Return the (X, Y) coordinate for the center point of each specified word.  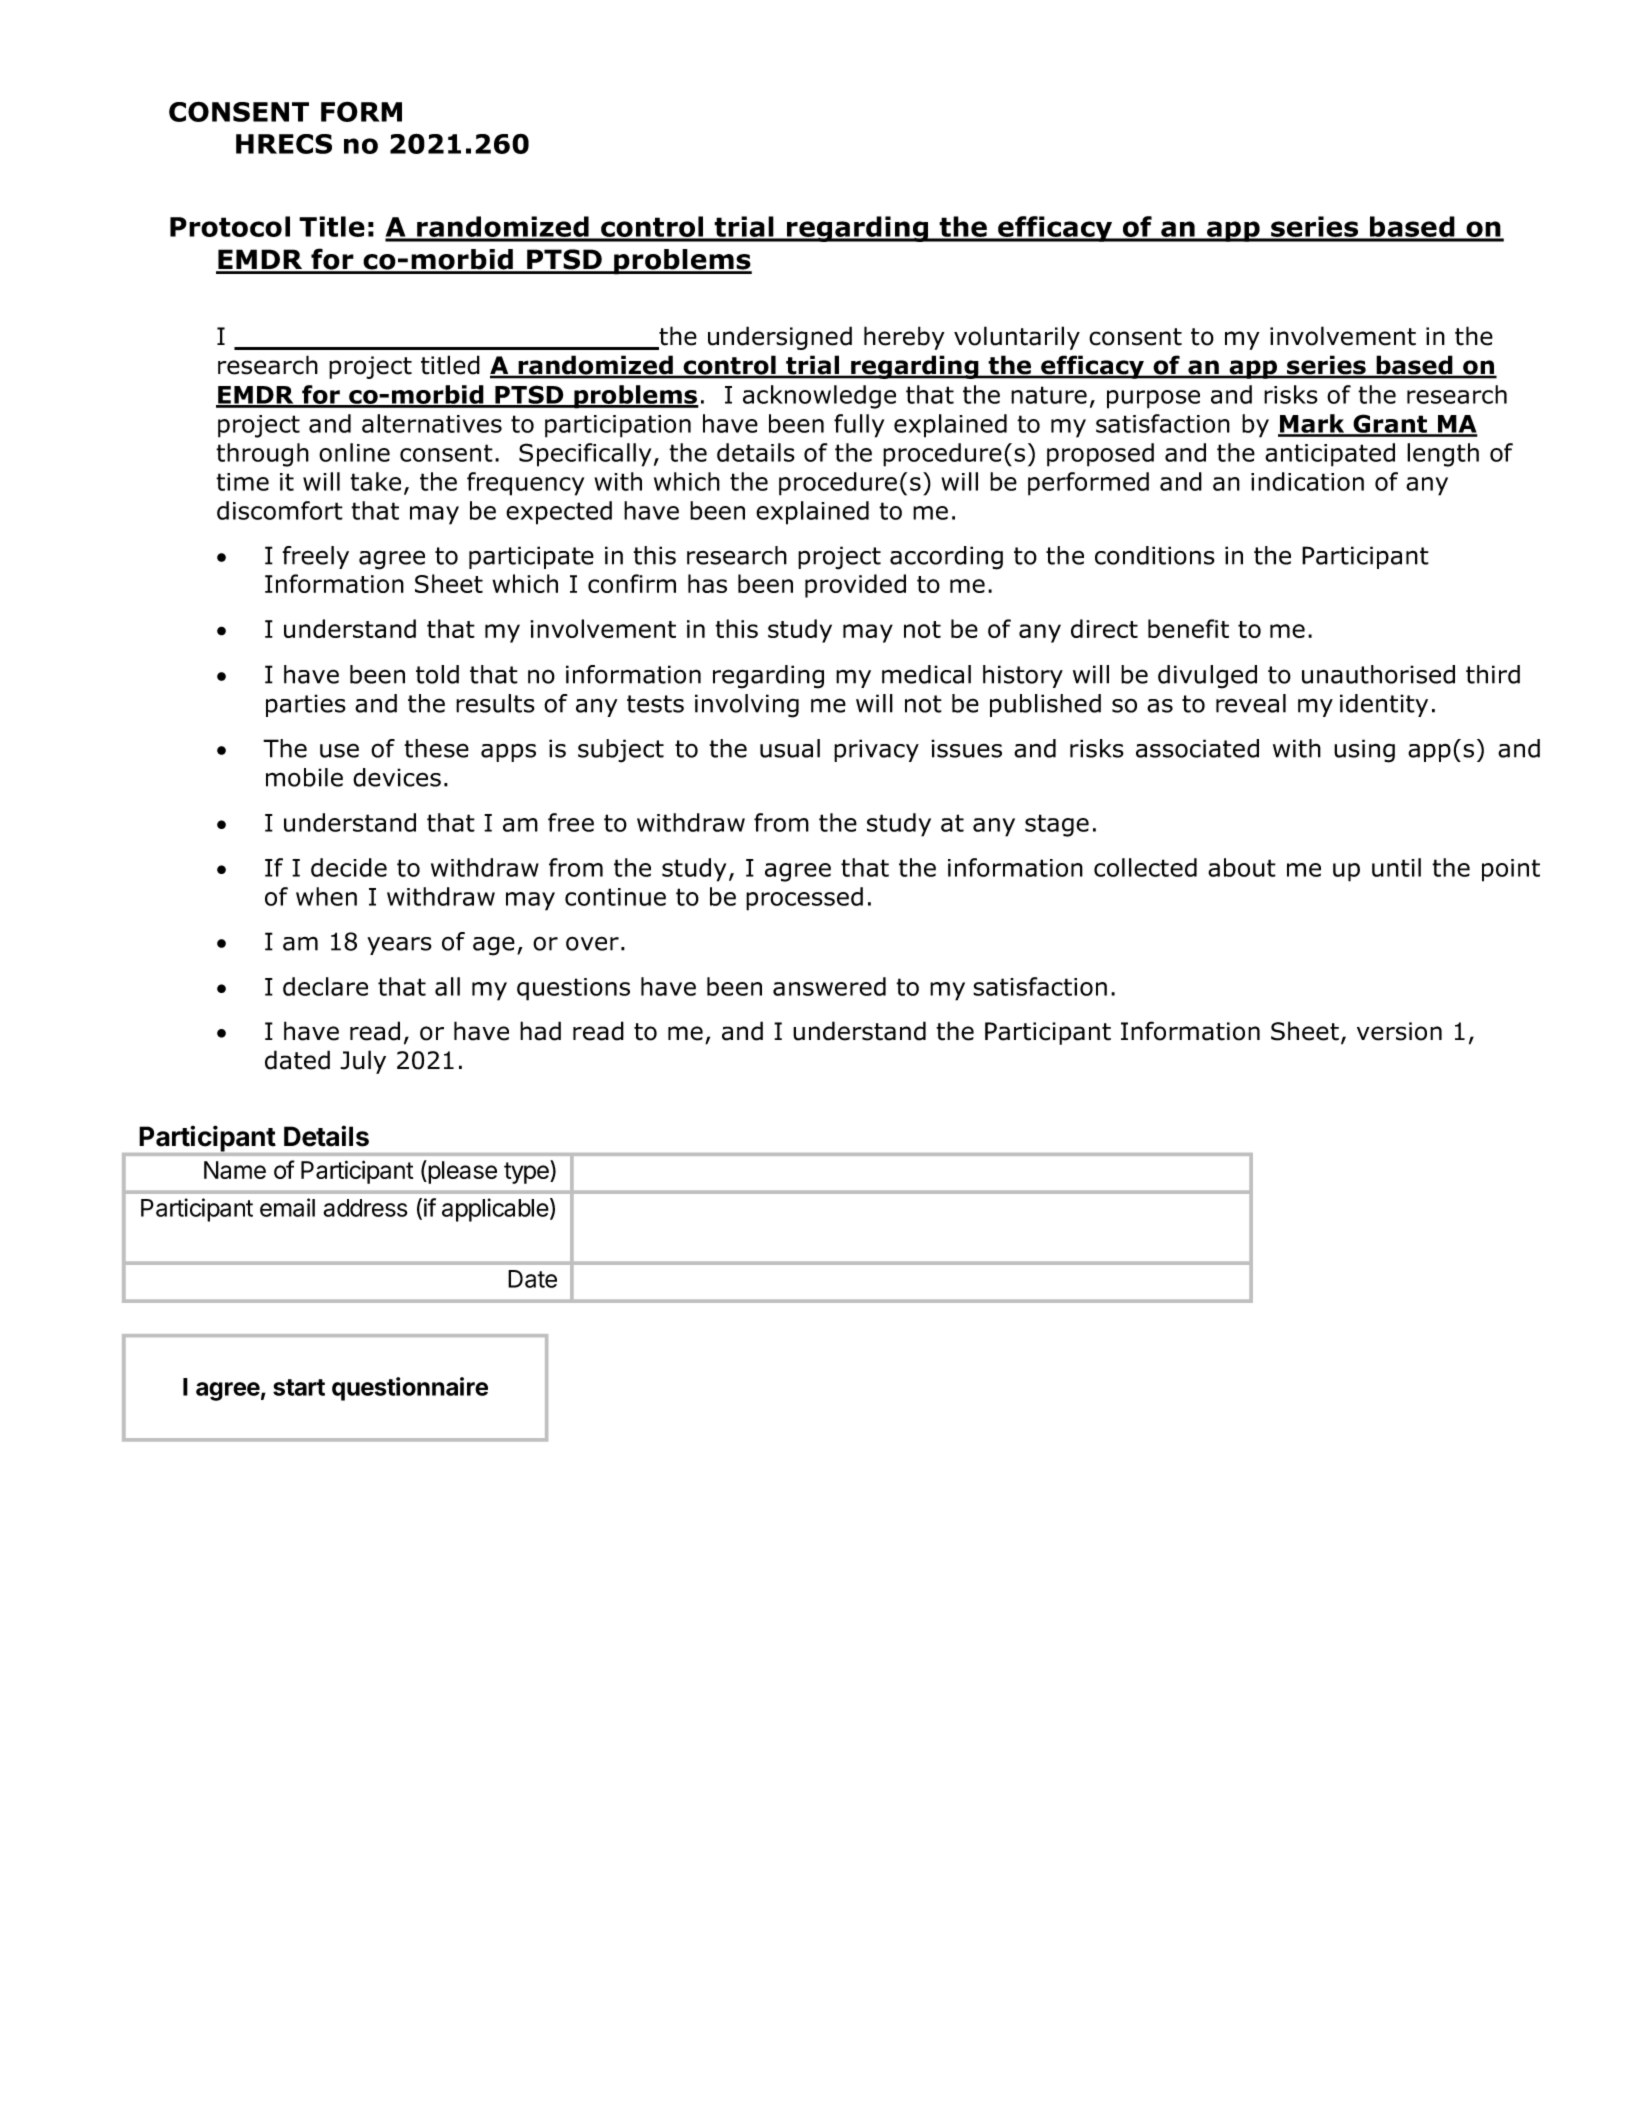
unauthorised (1378, 674)
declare (325, 986)
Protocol (230, 226)
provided (855, 586)
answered (829, 986)
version (1399, 1031)
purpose (1153, 399)
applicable (495, 1210)
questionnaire (410, 1389)
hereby (904, 338)
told (437, 674)
